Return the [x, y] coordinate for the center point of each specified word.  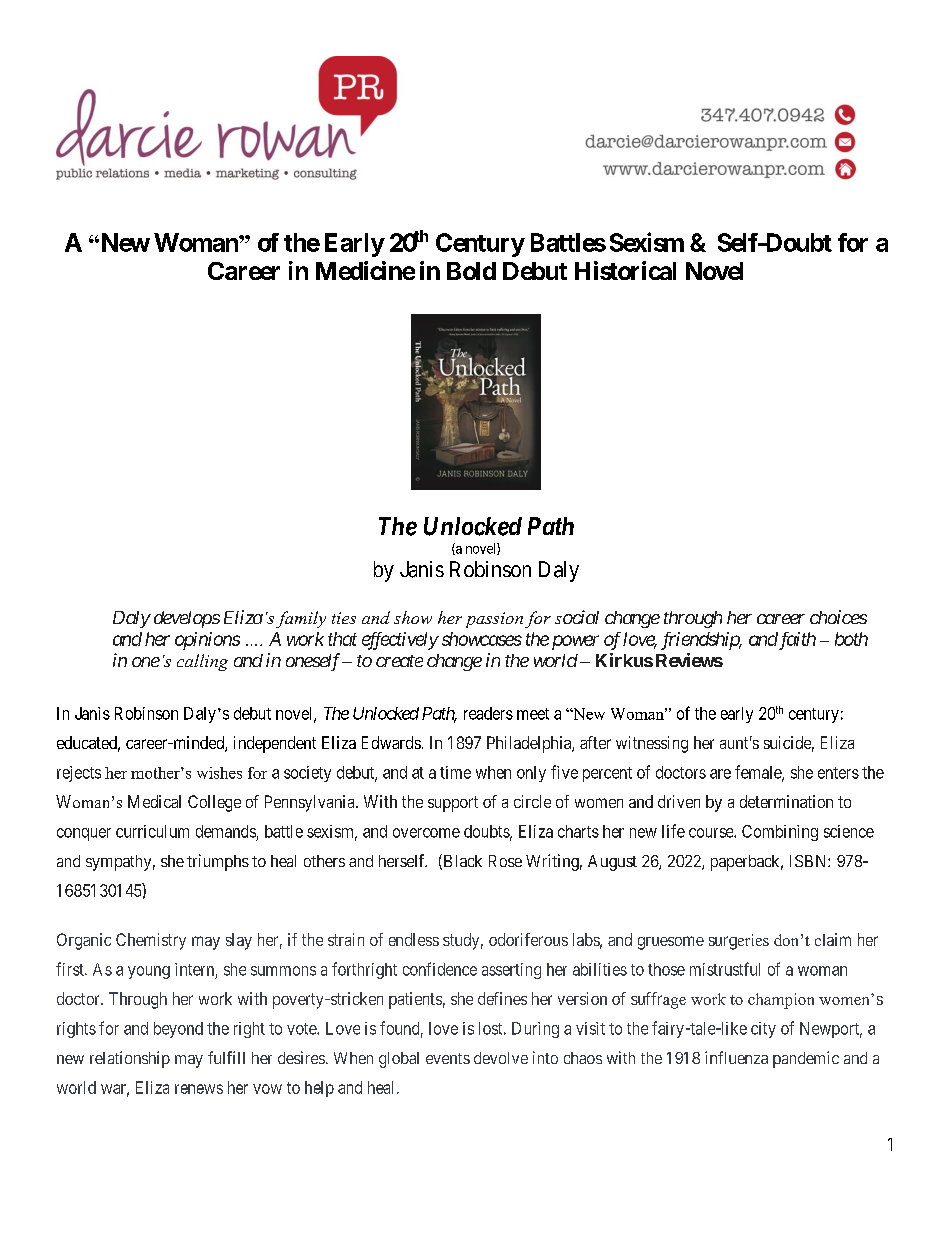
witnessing [652, 744]
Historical [625, 270]
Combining [780, 833]
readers [488, 713]
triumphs [218, 862]
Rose [505, 861]
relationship [130, 1059]
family [301, 619]
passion [494, 620]
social [577, 617]
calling [202, 662]
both [851, 639]
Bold [471, 271]
